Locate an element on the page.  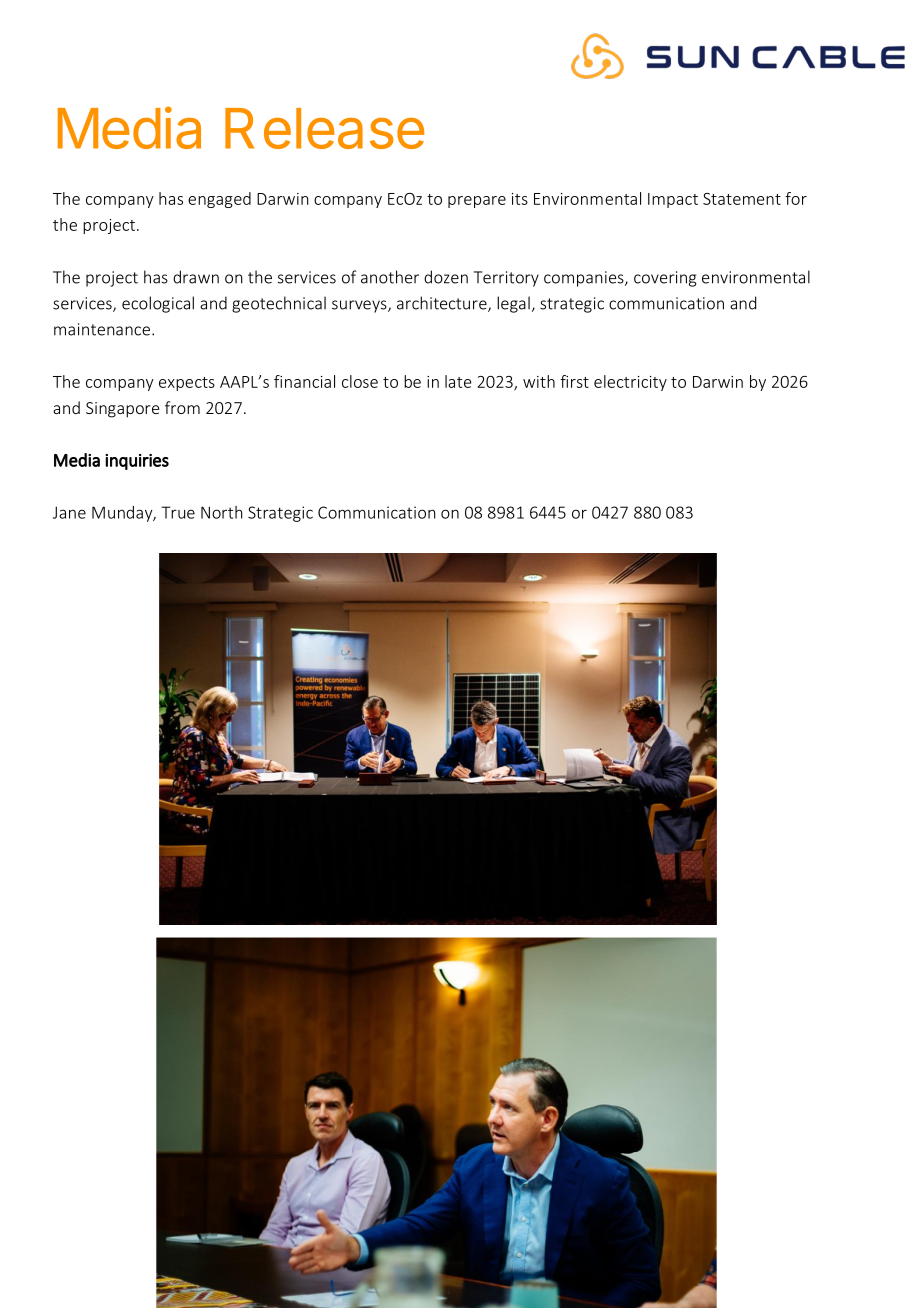
architecture is located at coordinates (443, 304).
